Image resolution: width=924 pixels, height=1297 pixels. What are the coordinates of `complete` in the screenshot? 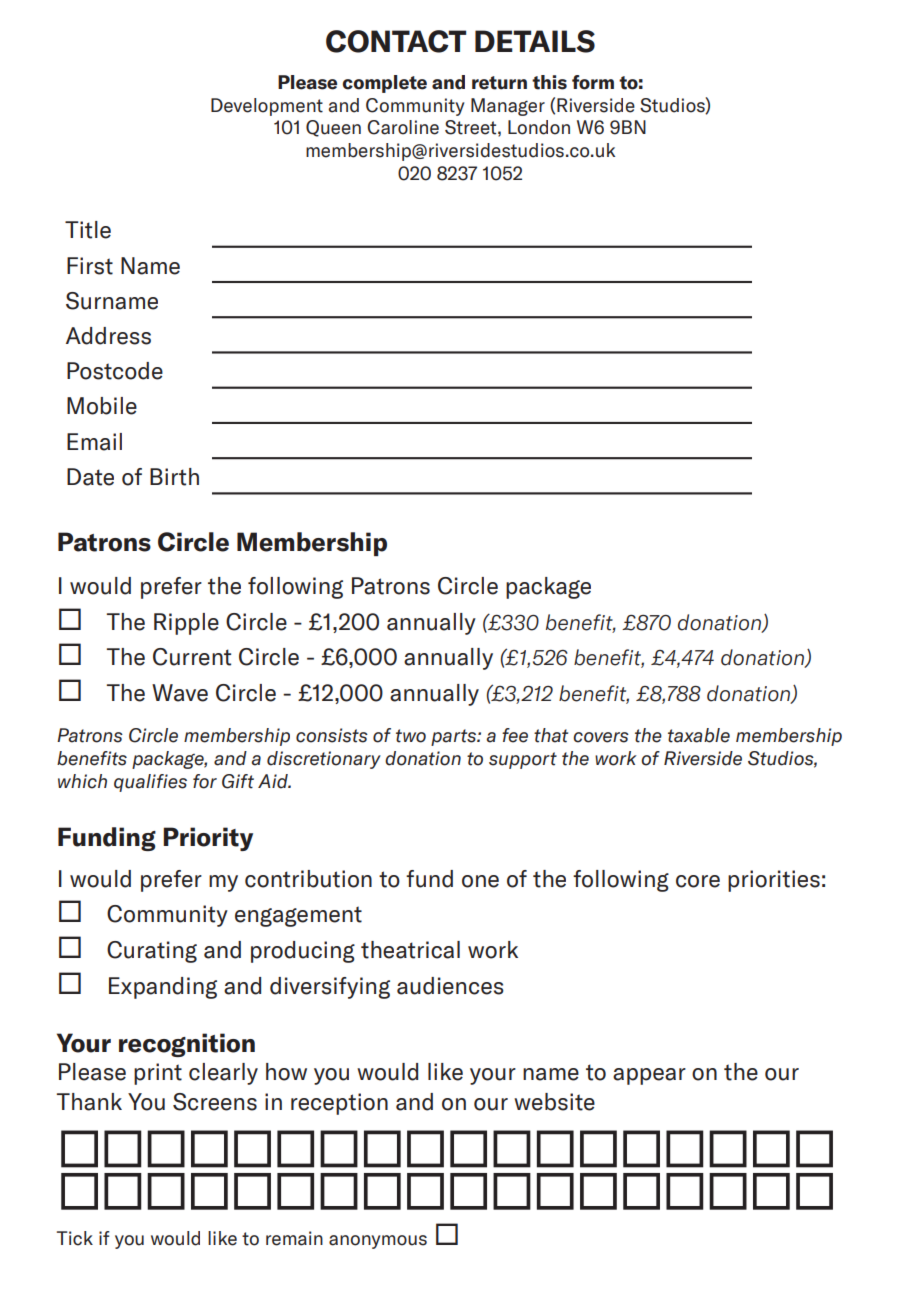 It's located at (385, 84).
